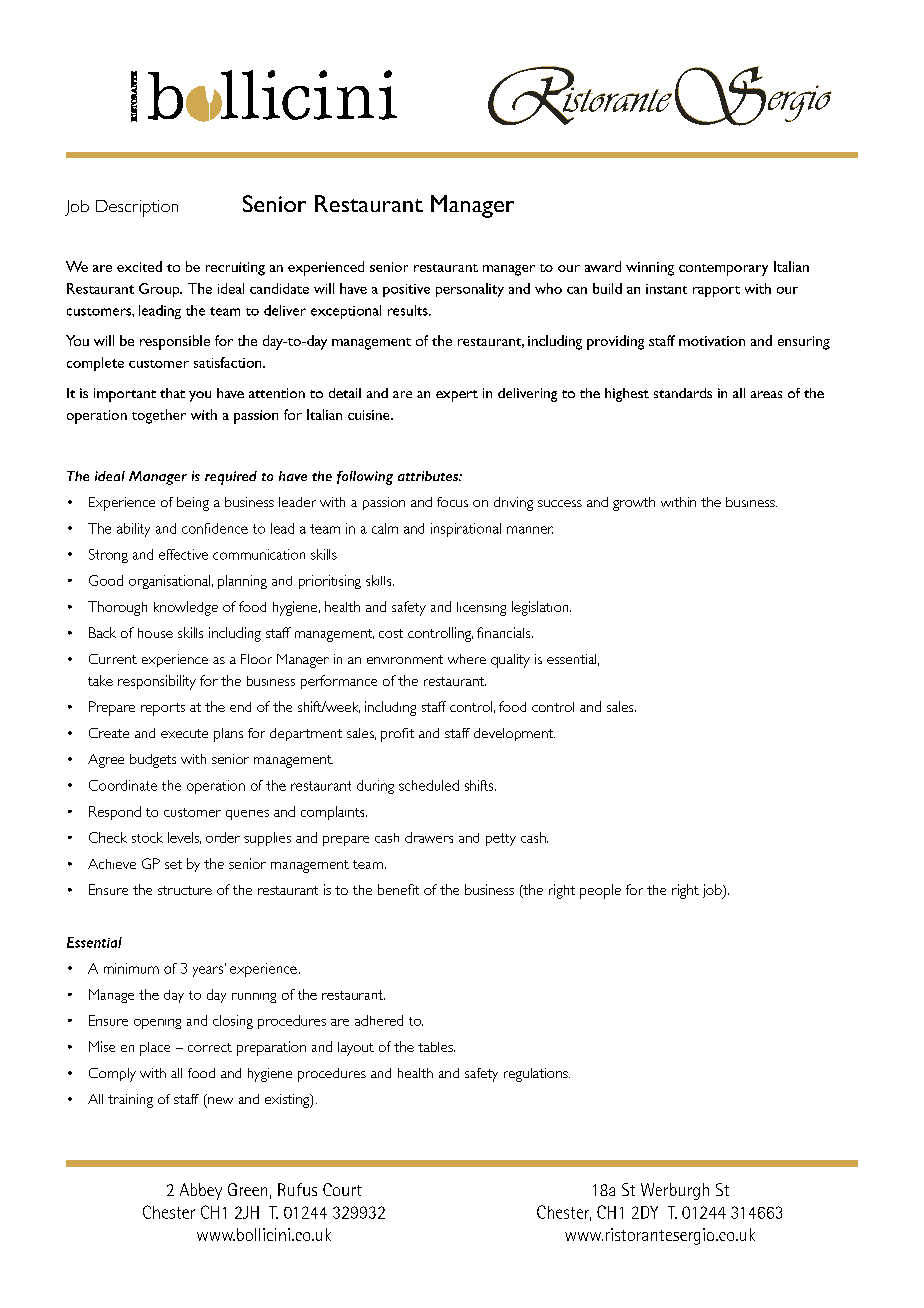 Image resolution: width=924 pixels, height=1308 pixels. What do you see at coordinates (139, 266) in the screenshot?
I see `excited` at bounding box center [139, 266].
